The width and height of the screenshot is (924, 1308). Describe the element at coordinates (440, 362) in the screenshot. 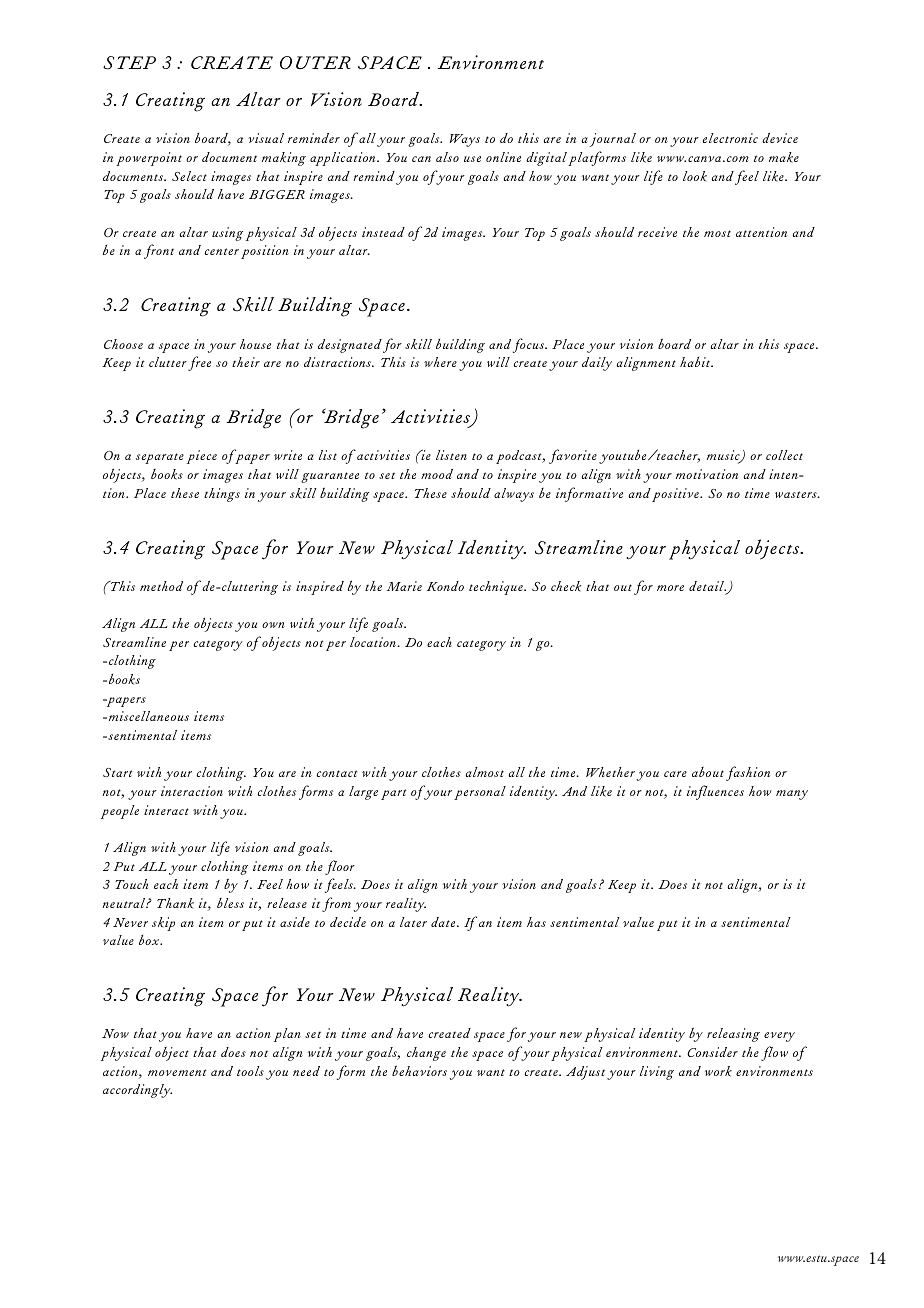

I see `where` at that location.
